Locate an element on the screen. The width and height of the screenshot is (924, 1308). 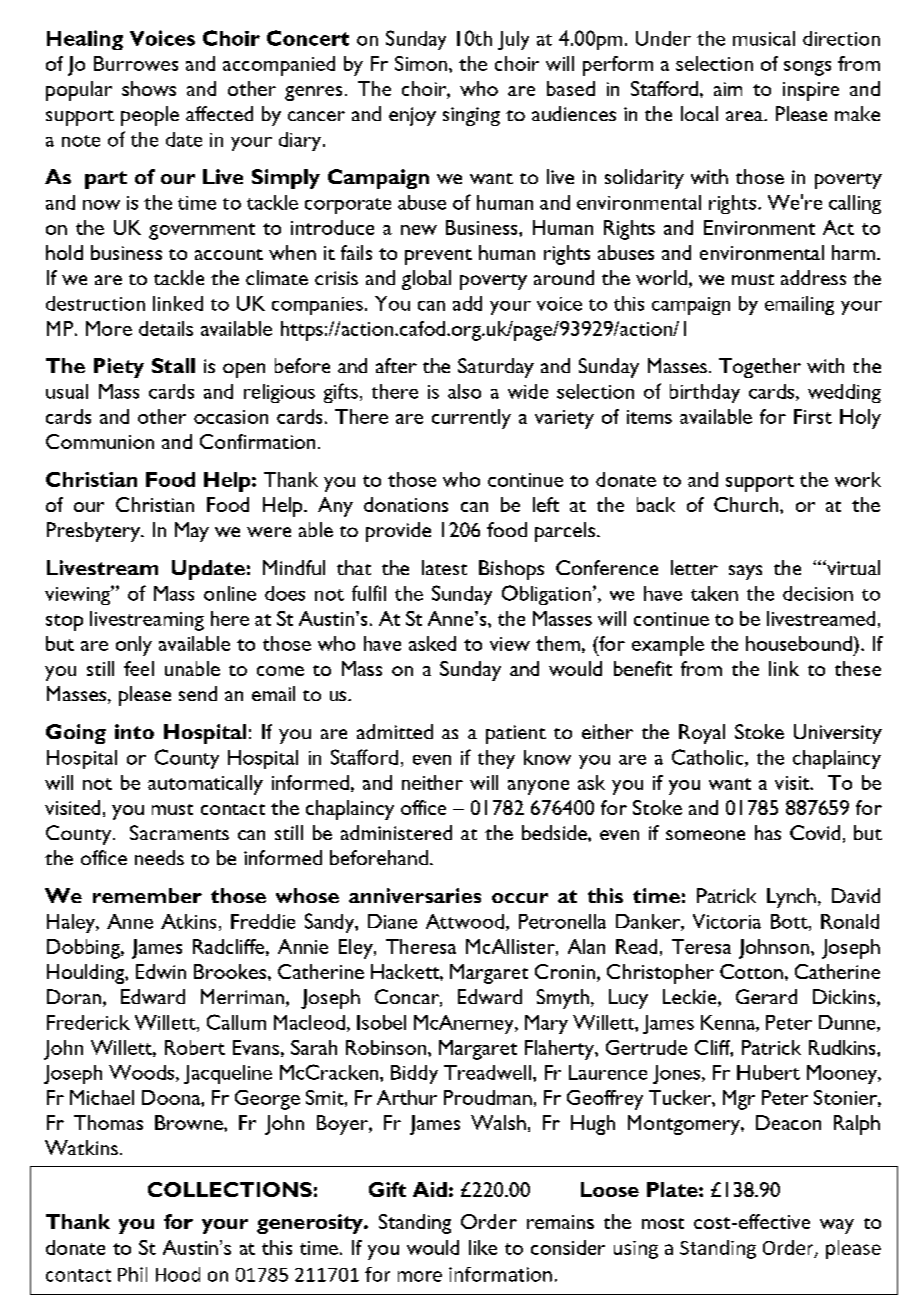
Hood is located at coordinates (178, 1274).
